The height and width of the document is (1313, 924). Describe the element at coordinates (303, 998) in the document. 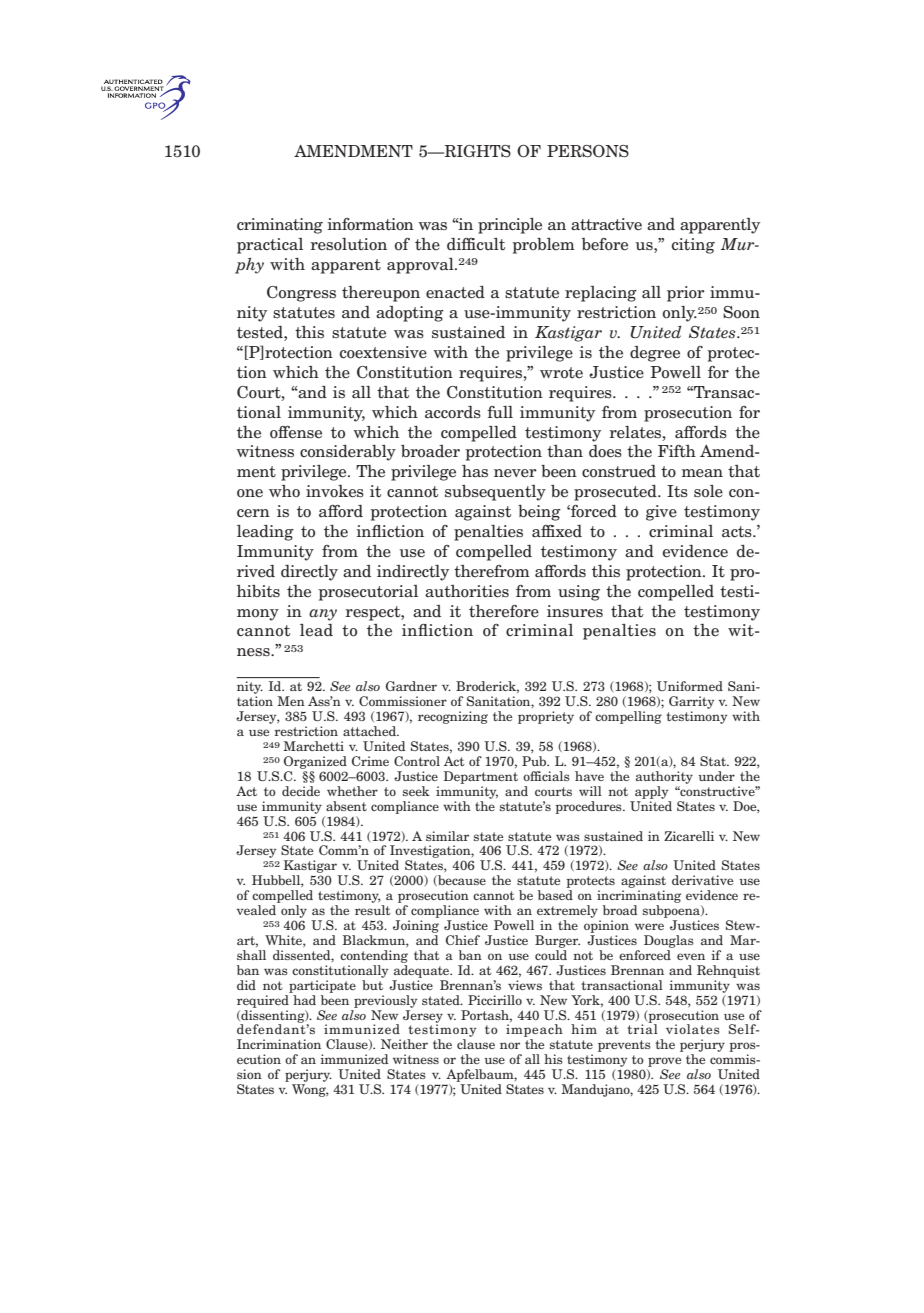

I see `had` at that location.
